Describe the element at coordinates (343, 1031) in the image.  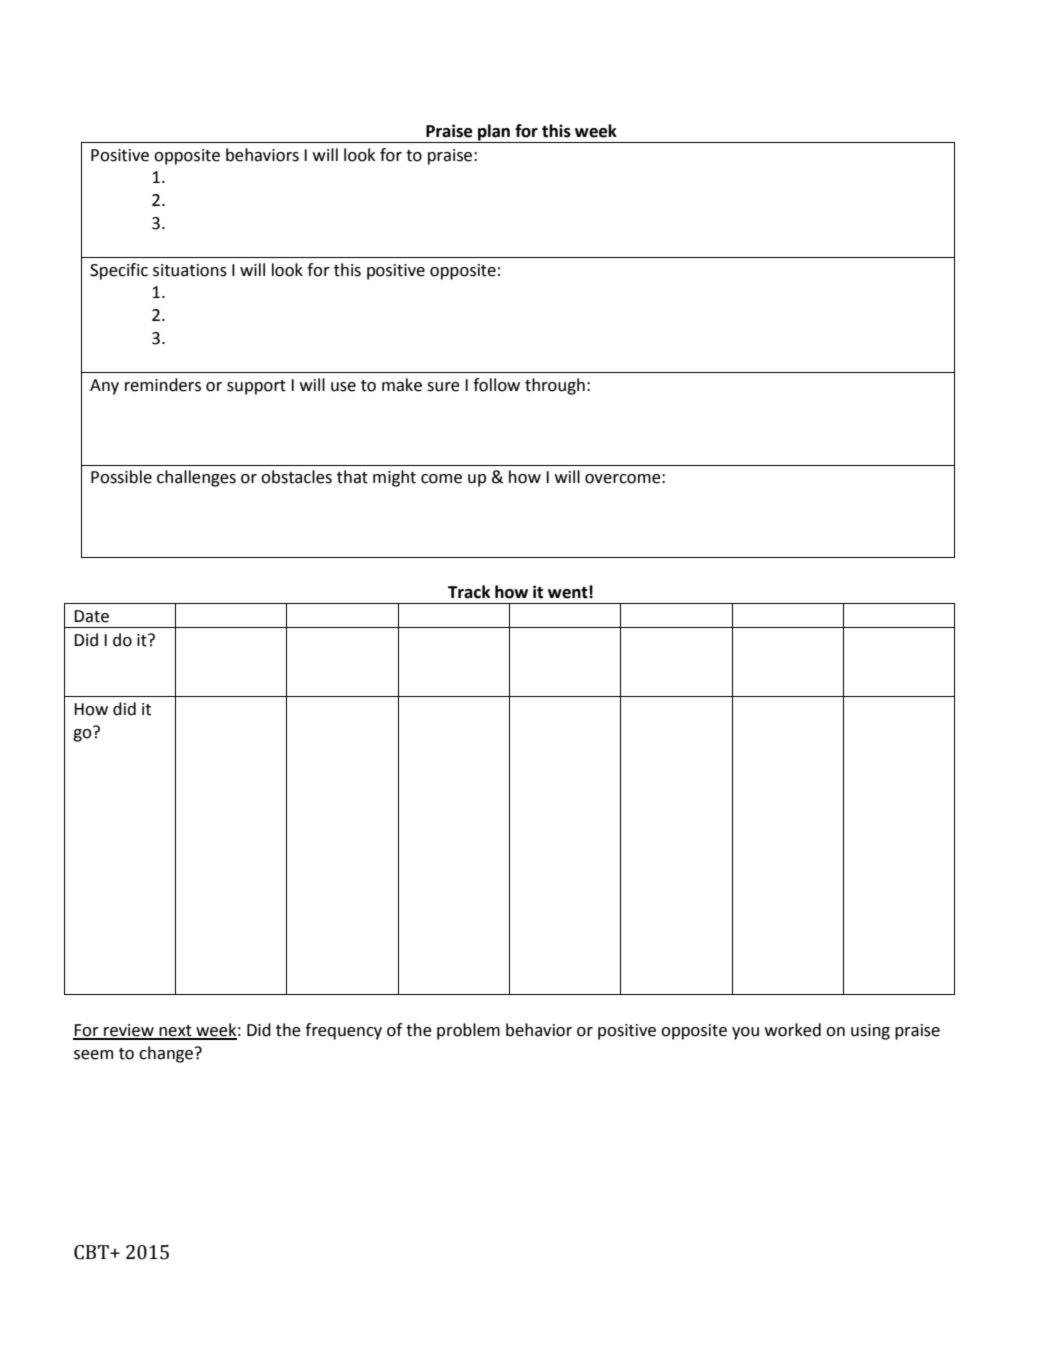
I see `frequency` at that location.
